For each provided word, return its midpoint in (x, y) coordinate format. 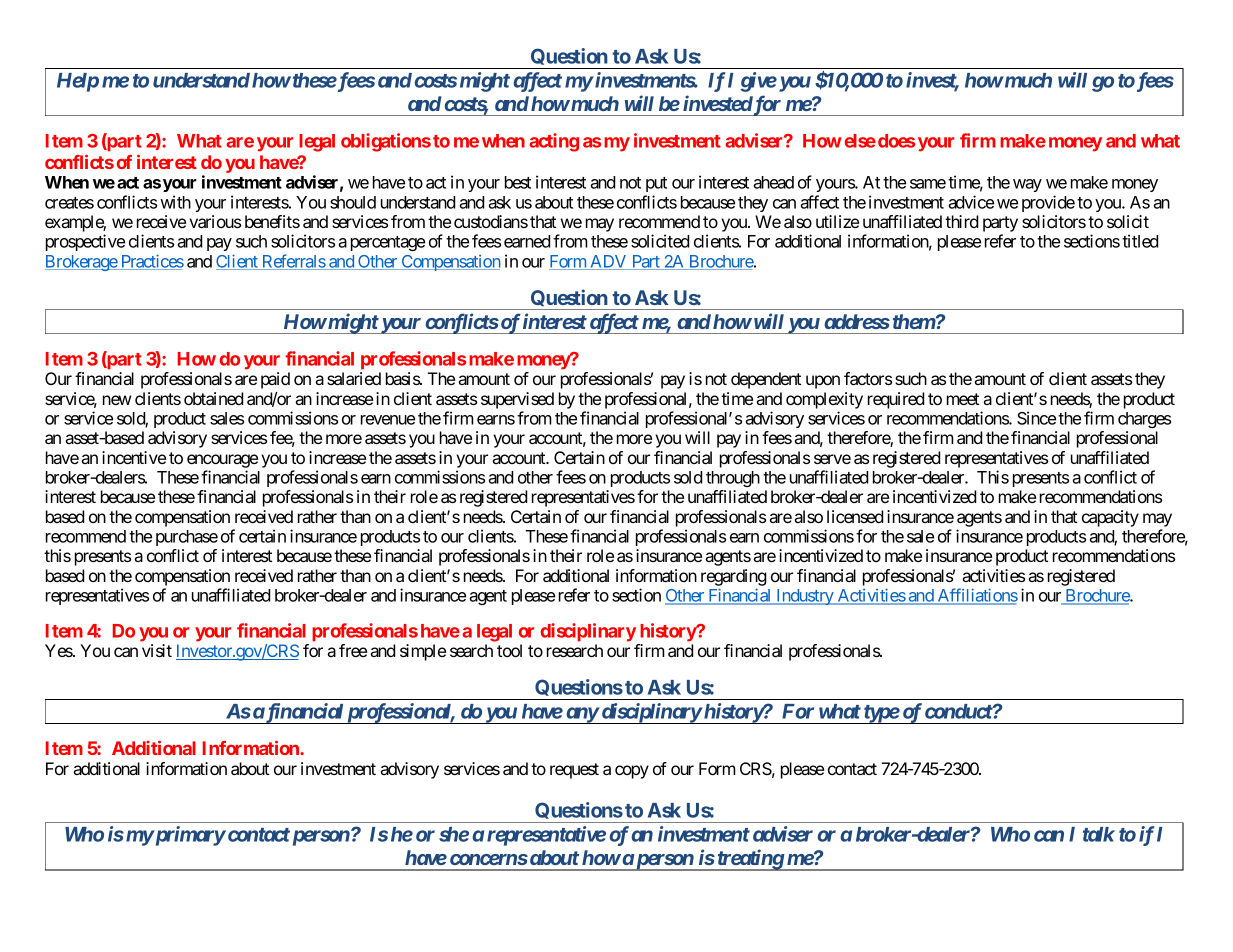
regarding (734, 577)
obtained (214, 398)
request (574, 771)
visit (157, 650)
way (1027, 185)
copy (632, 772)
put (656, 184)
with (175, 202)
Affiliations (976, 596)
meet (963, 399)
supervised (517, 400)
